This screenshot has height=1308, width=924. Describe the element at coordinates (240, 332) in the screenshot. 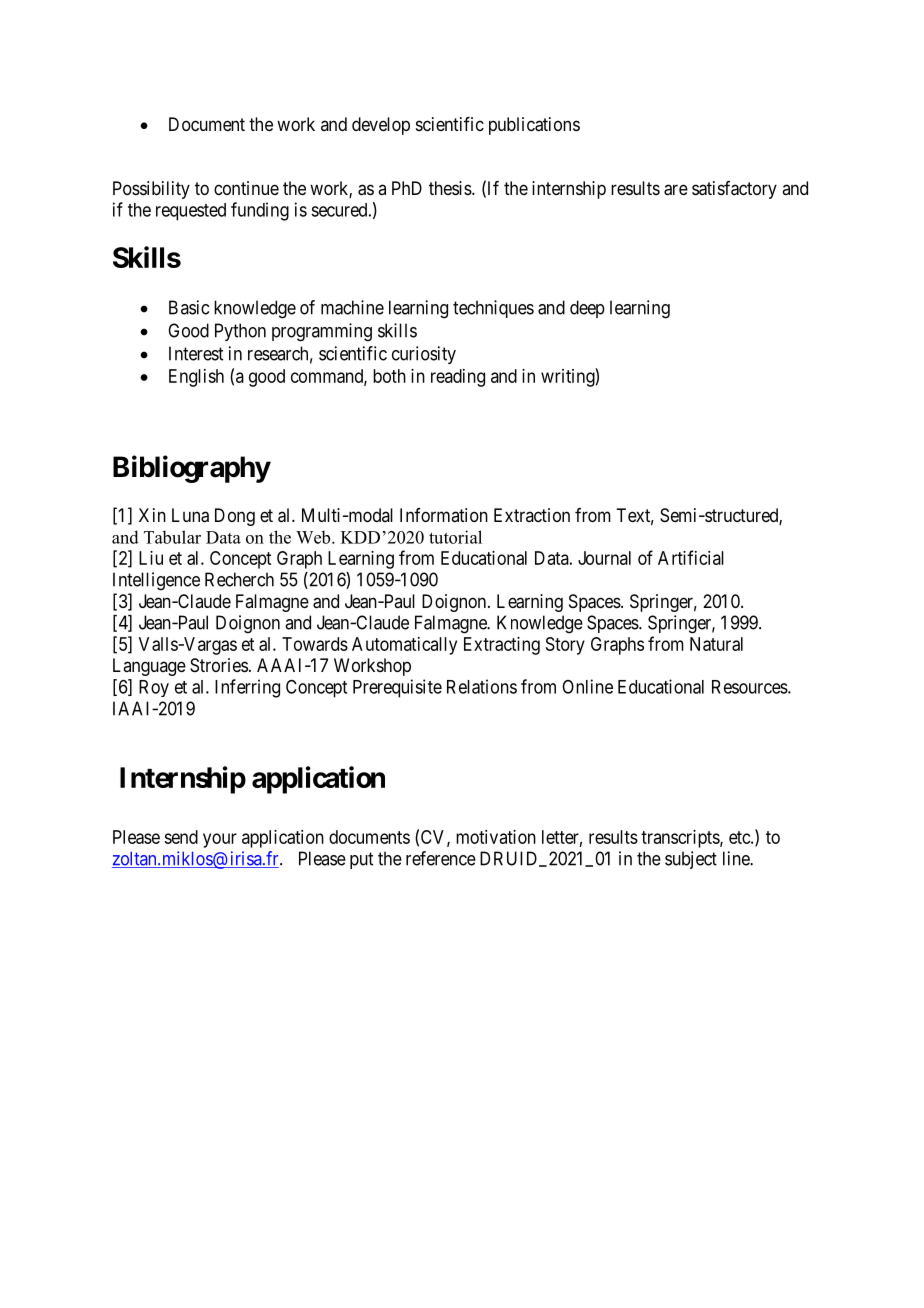

I see `Python` at that location.
